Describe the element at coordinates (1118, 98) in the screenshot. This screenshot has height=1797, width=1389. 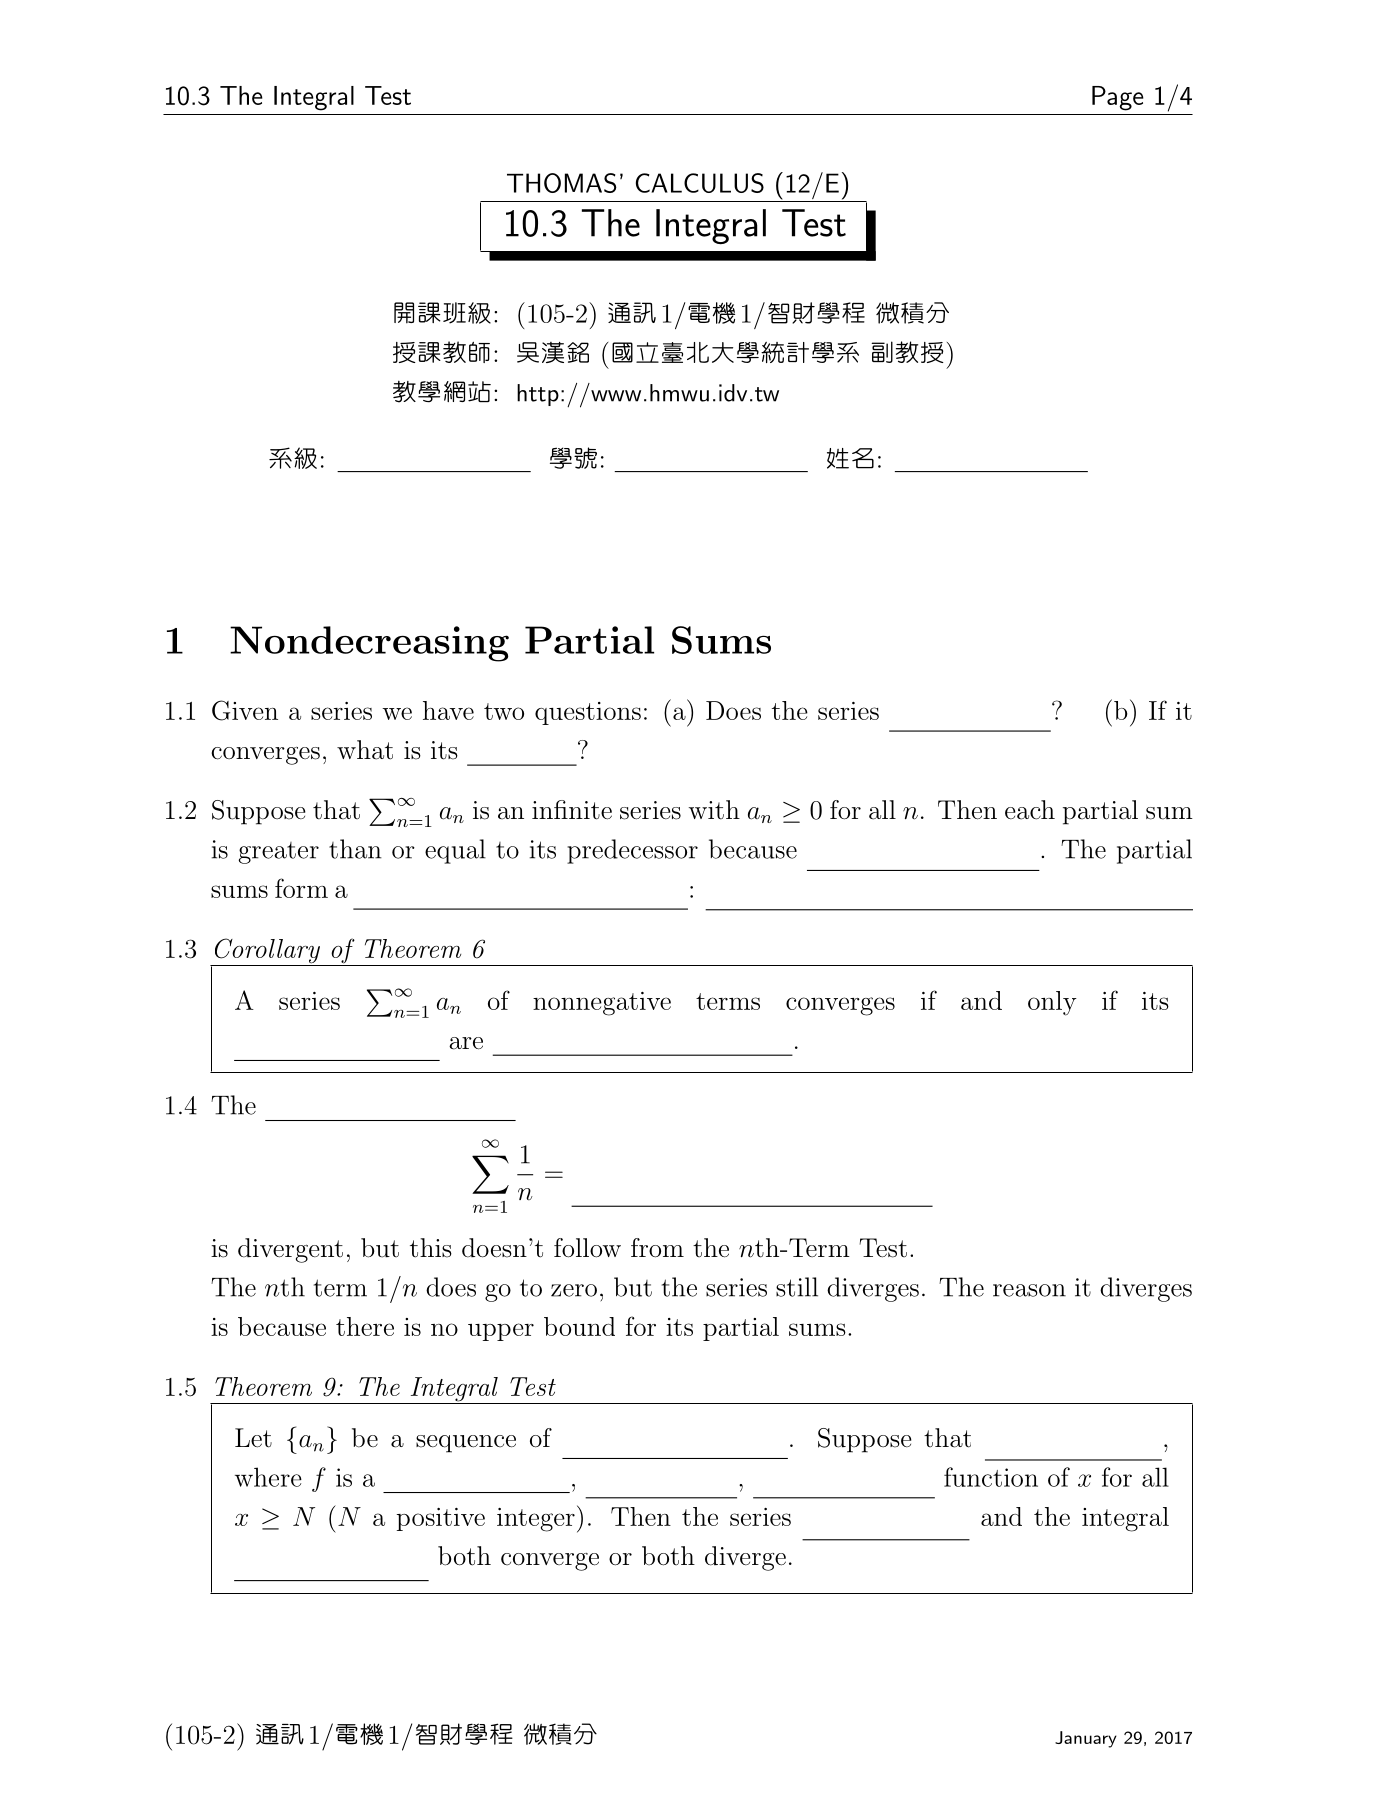
I see `Page` at that location.
